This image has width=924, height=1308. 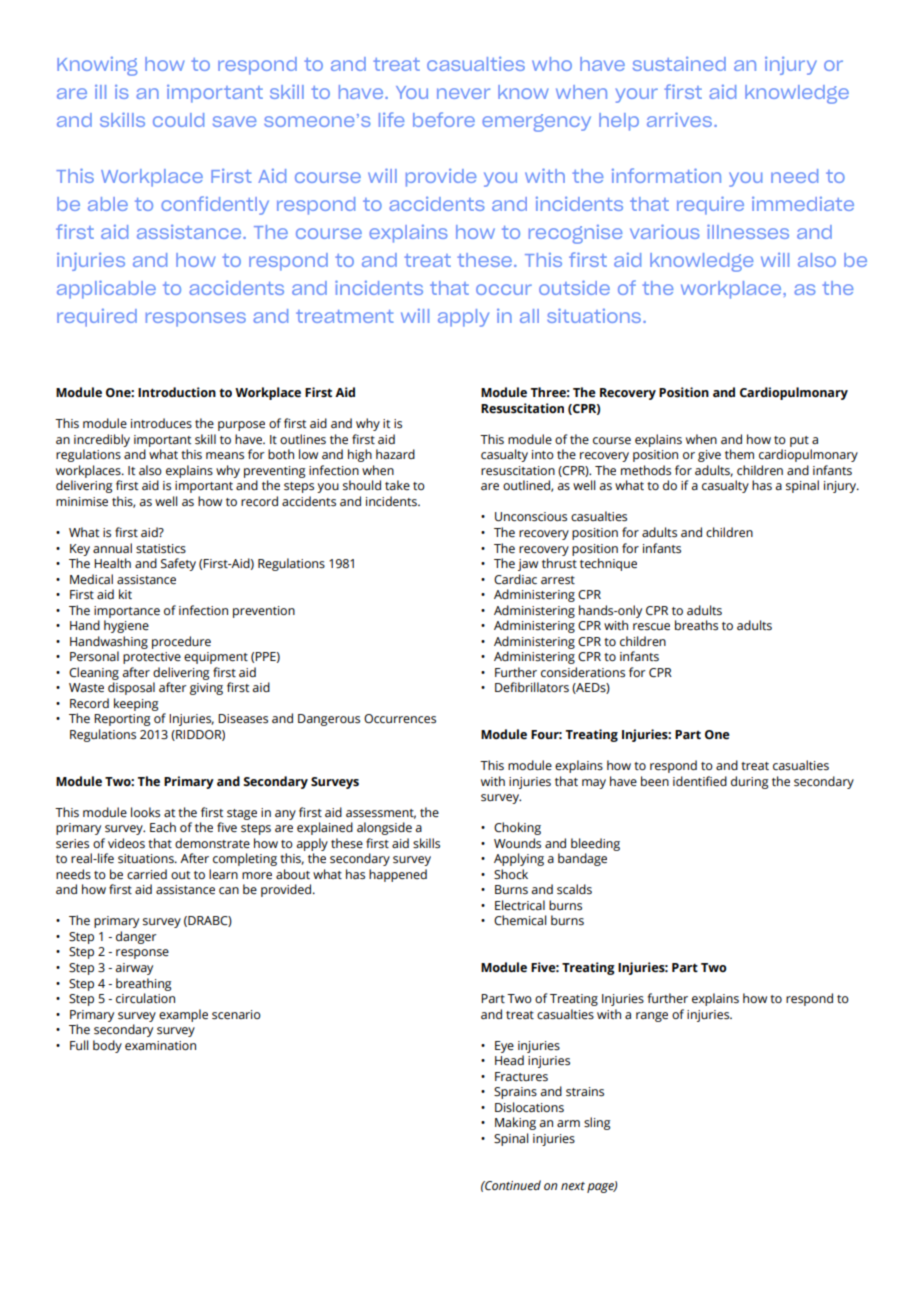 I want to click on arrives, so click(x=681, y=120).
